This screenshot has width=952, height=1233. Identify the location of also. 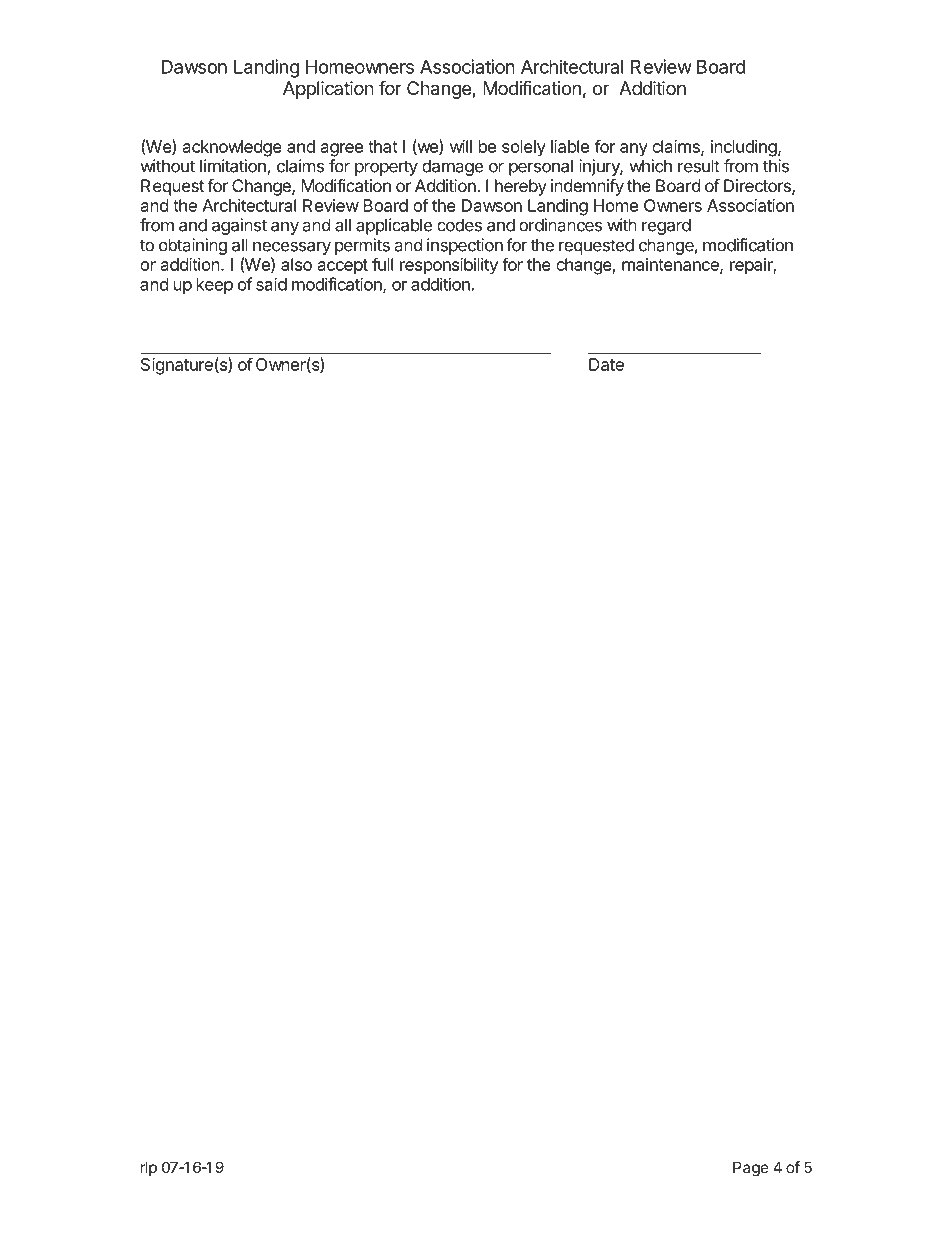
(296, 264).
